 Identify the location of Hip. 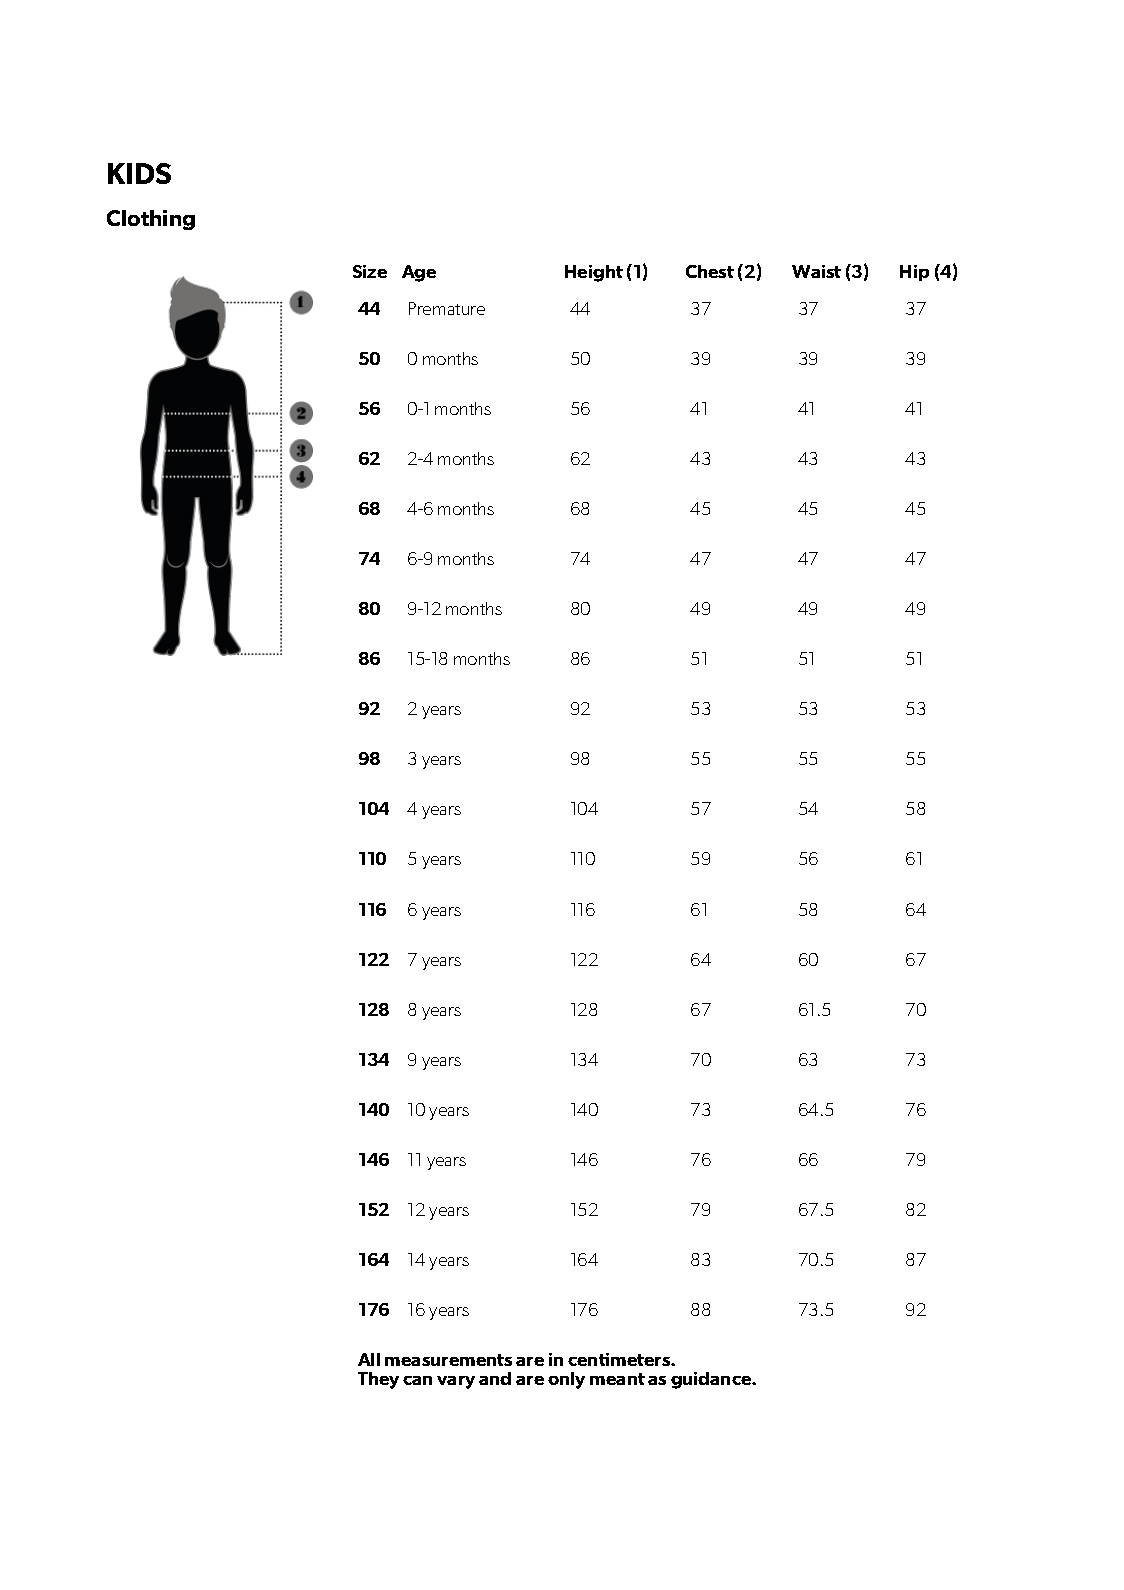
(914, 273).
